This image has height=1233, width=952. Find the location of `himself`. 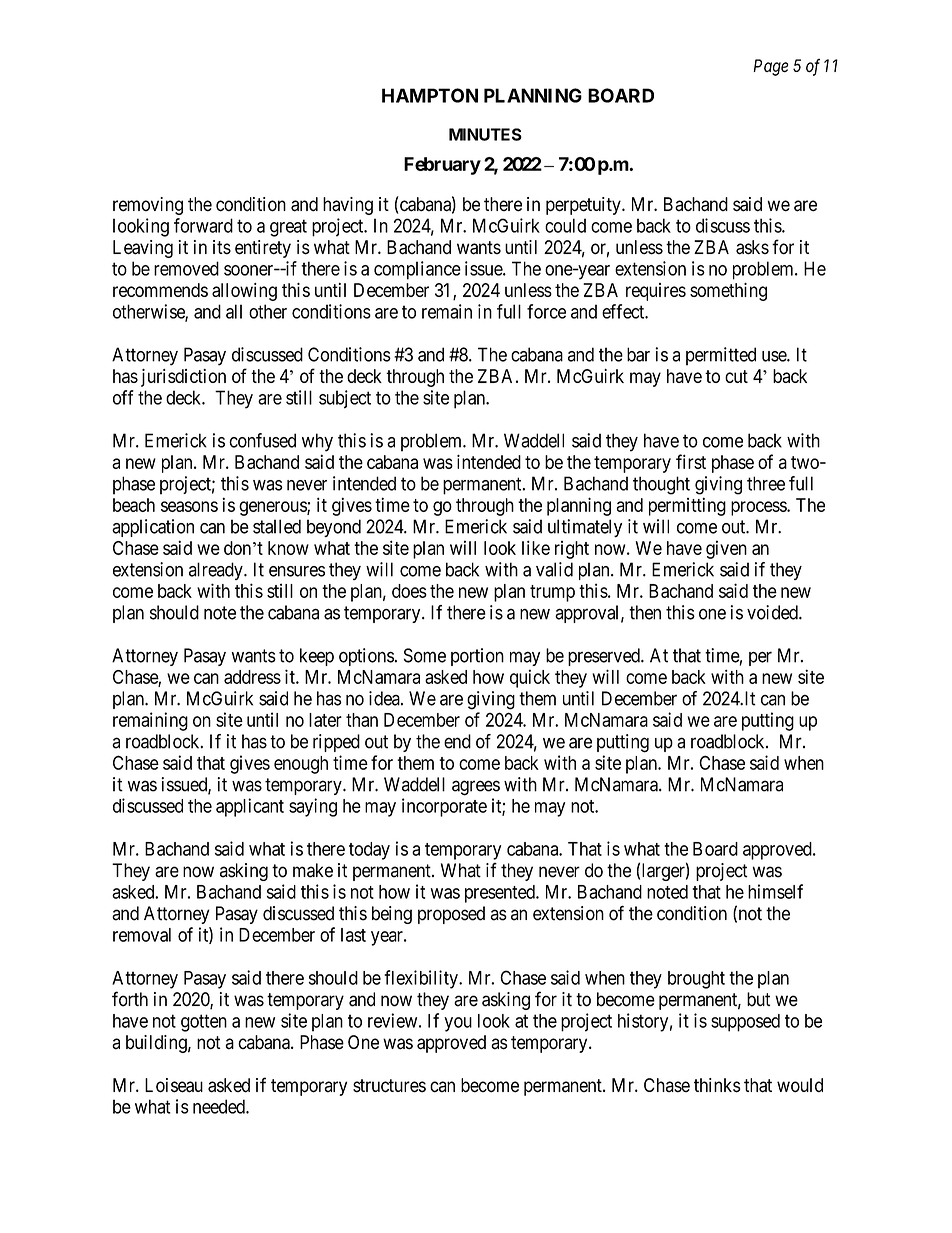

himself is located at coordinates (775, 891).
